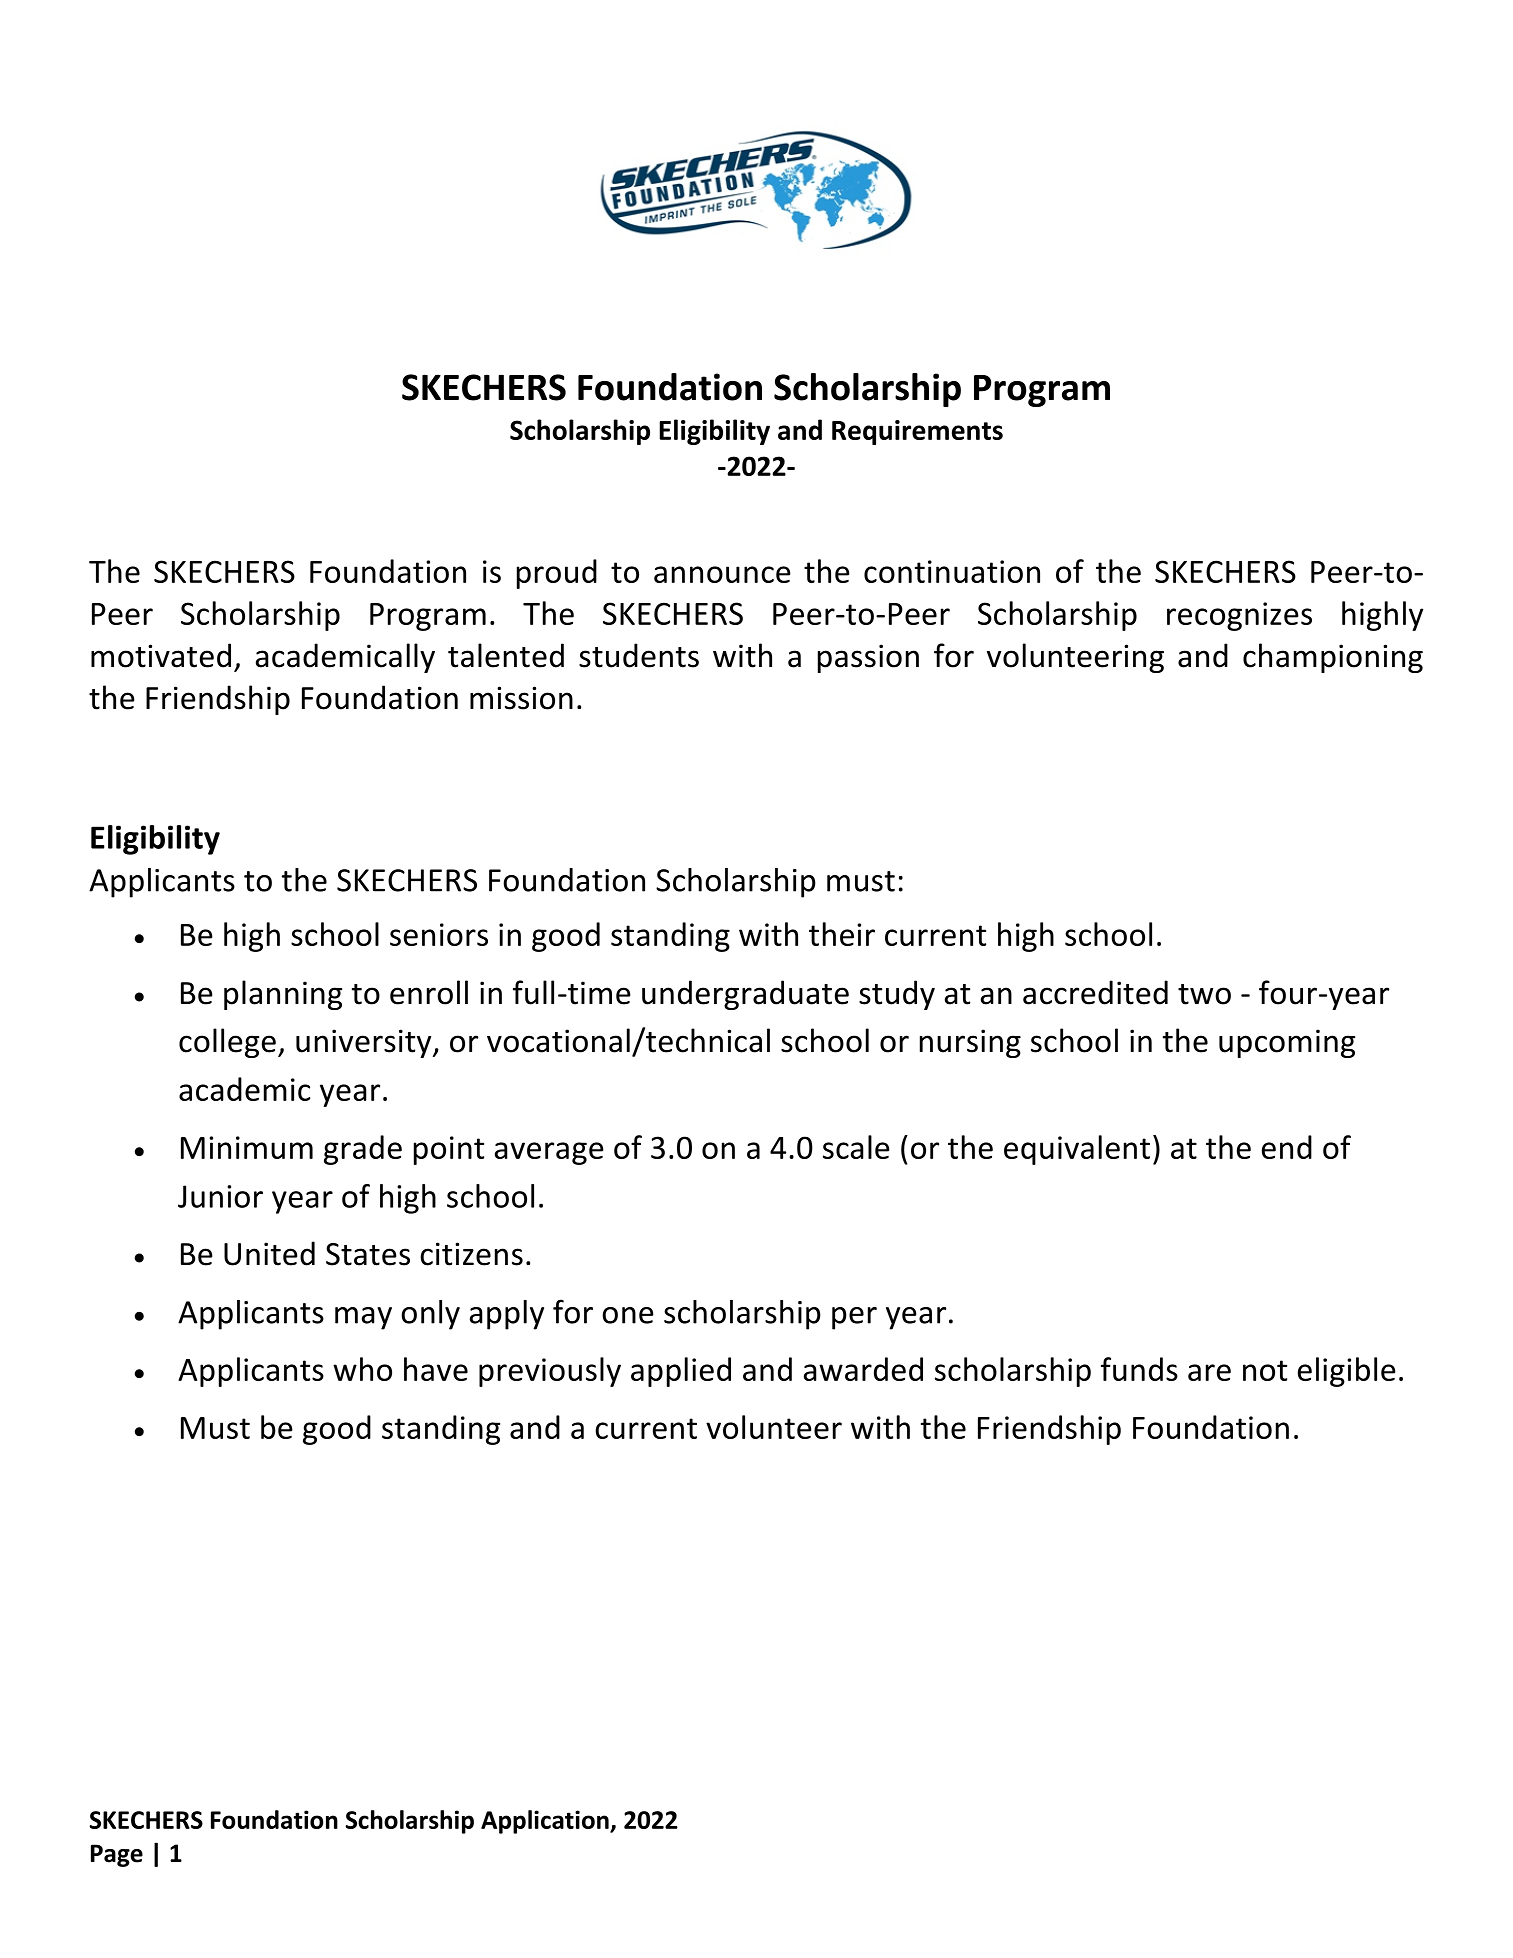 The height and width of the screenshot is (1958, 1513). What do you see at coordinates (1239, 616) in the screenshot?
I see `recognizes` at bounding box center [1239, 616].
